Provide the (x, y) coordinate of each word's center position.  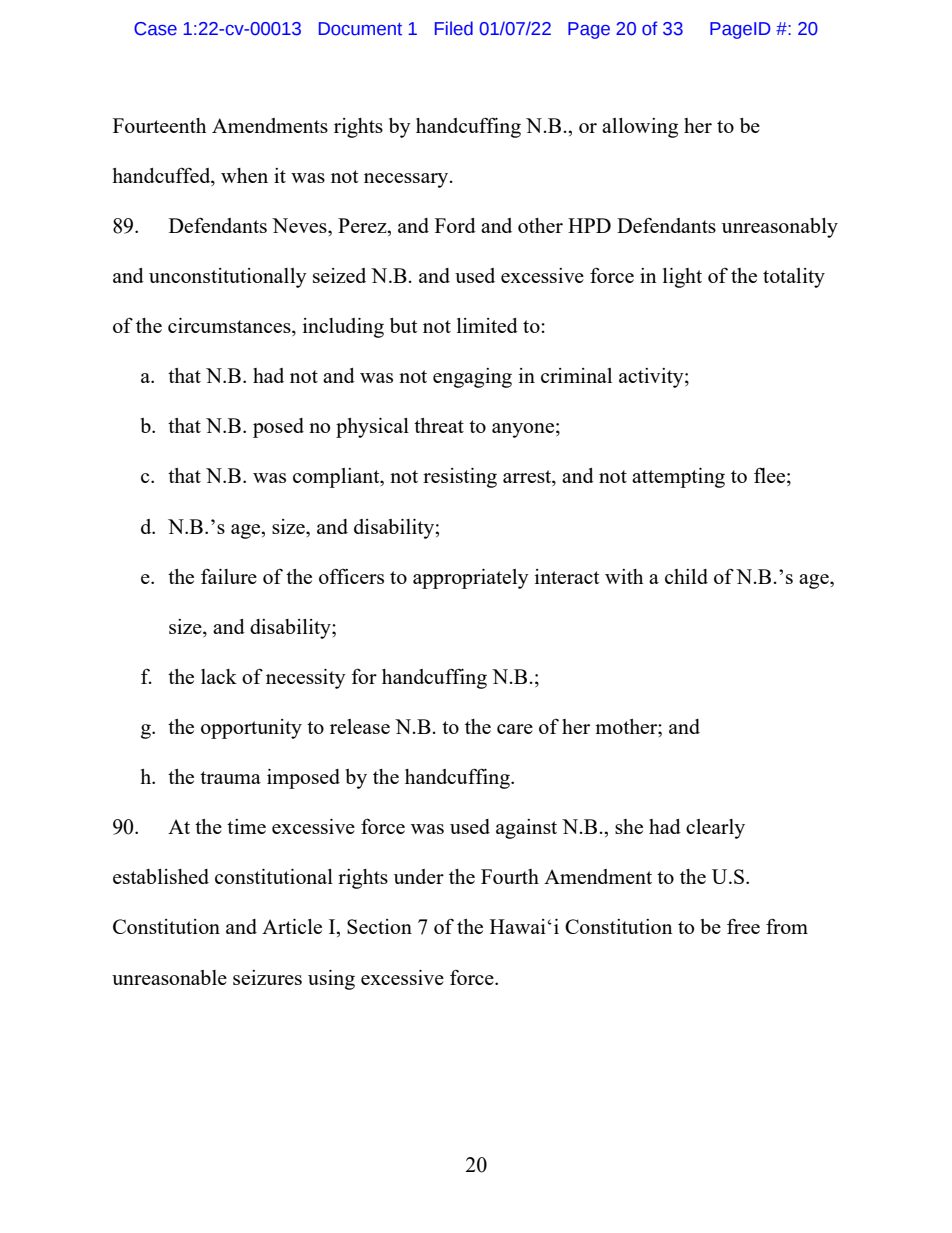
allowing (640, 128)
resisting (460, 478)
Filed (454, 28)
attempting (678, 478)
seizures (267, 977)
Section (379, 926)
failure (229, 576)
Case (155, 29)
